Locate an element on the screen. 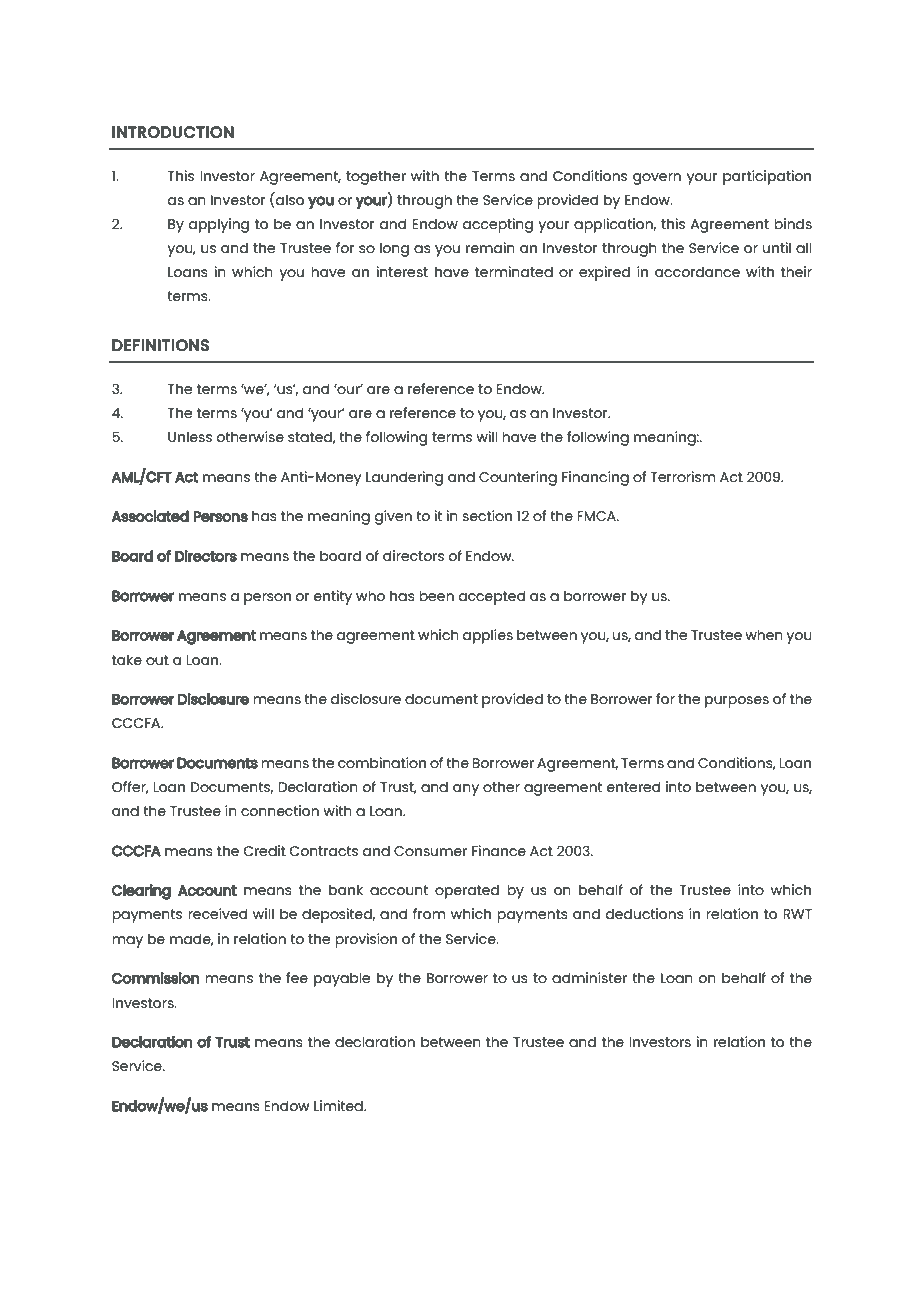  INTRODUCTION is located at coordinates (173, 132).
